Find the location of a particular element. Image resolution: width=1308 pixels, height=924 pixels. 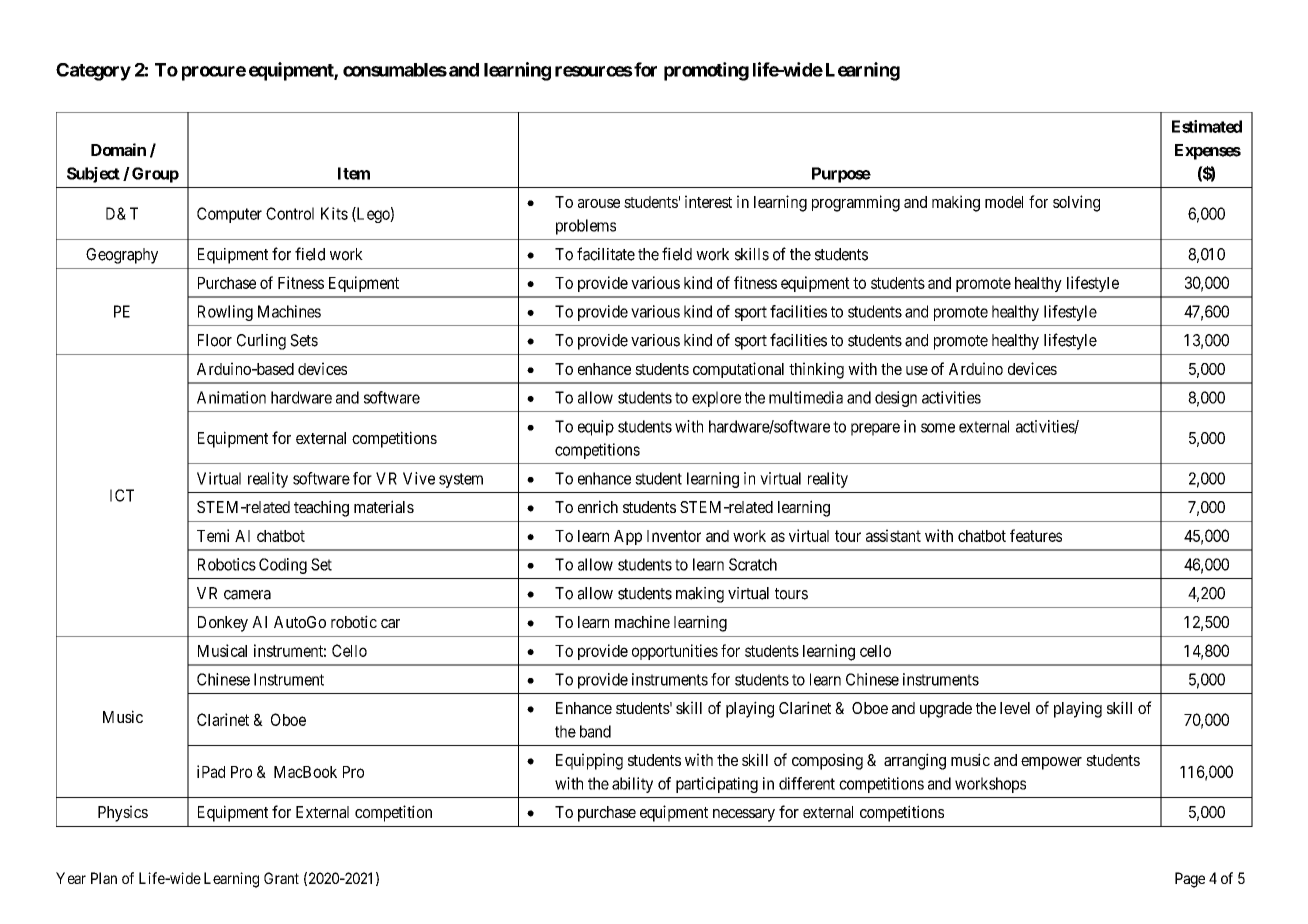

solving is located at coordinates (1076, 203).
